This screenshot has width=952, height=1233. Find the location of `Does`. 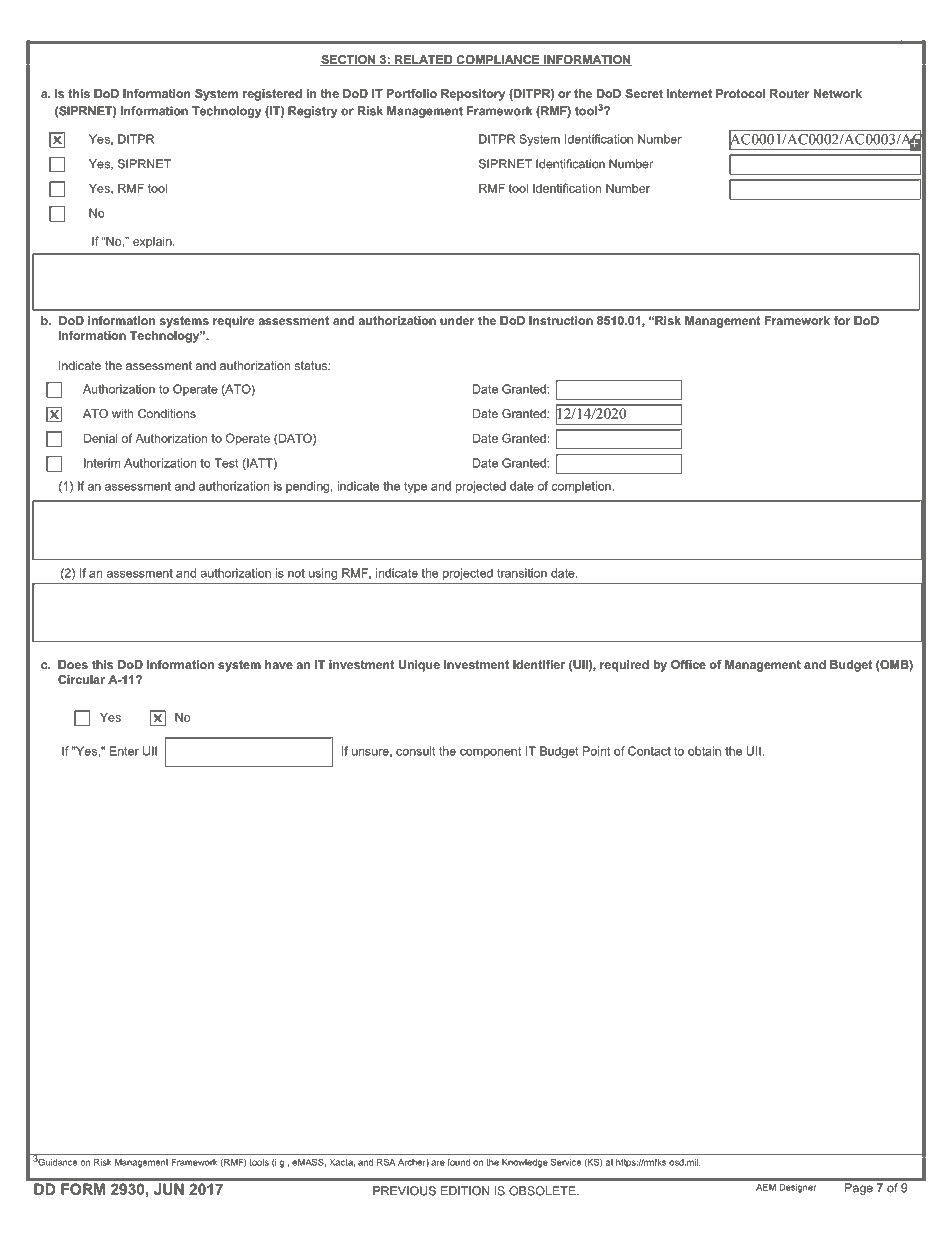

Does is located at coordinates (73, 664).
